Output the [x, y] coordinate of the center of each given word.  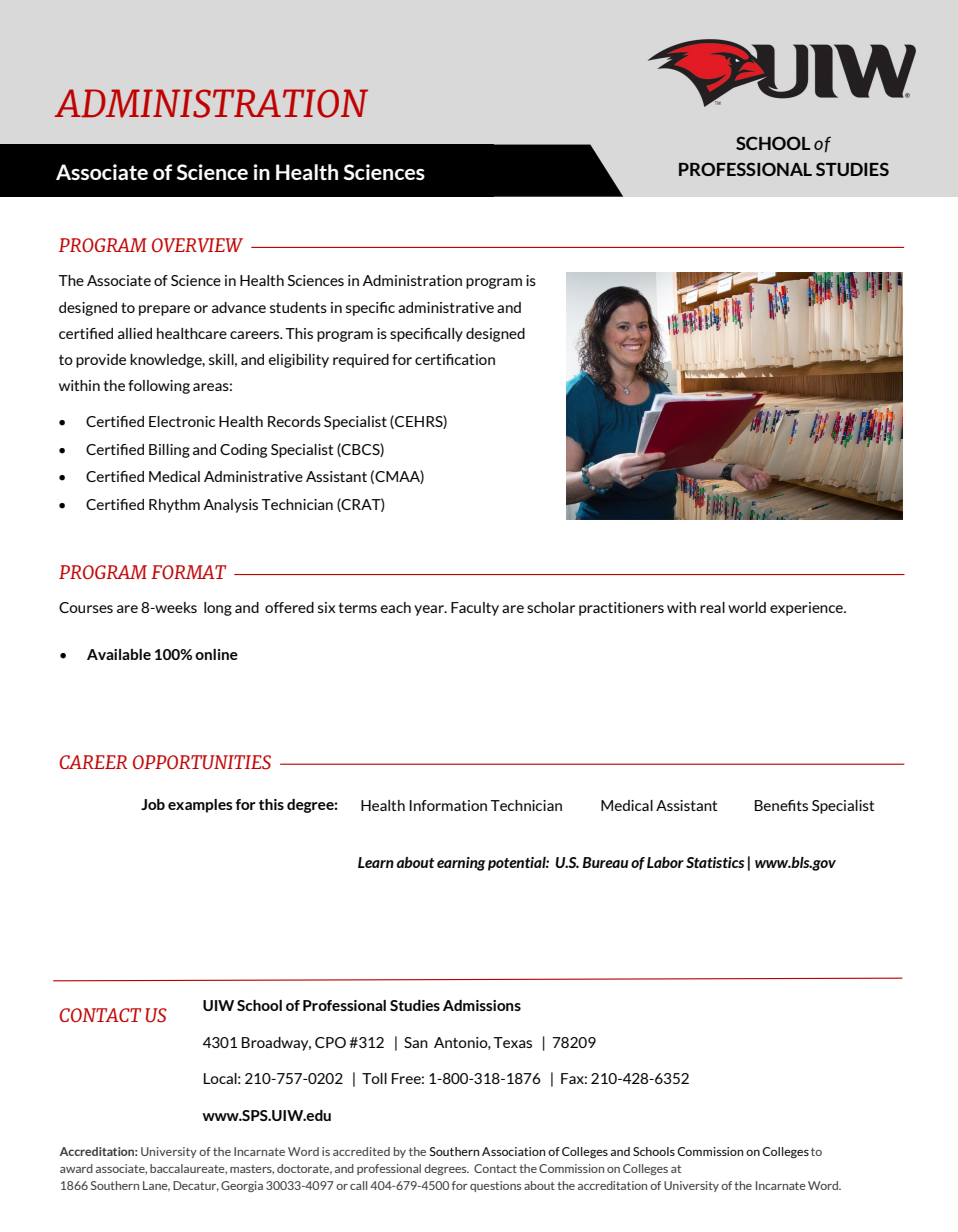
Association [513, 1151]
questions [495, 1186]
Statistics [715, 862]
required [361, 361]
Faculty [475, 609]
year [430, 610]
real [712, 607]
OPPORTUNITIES [202, 762]
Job [153, 804]
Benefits [781, 805]
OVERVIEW [197, 245]
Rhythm [174, 506]
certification [455, 359]
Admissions [482, 1005]
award [76, 1168]
